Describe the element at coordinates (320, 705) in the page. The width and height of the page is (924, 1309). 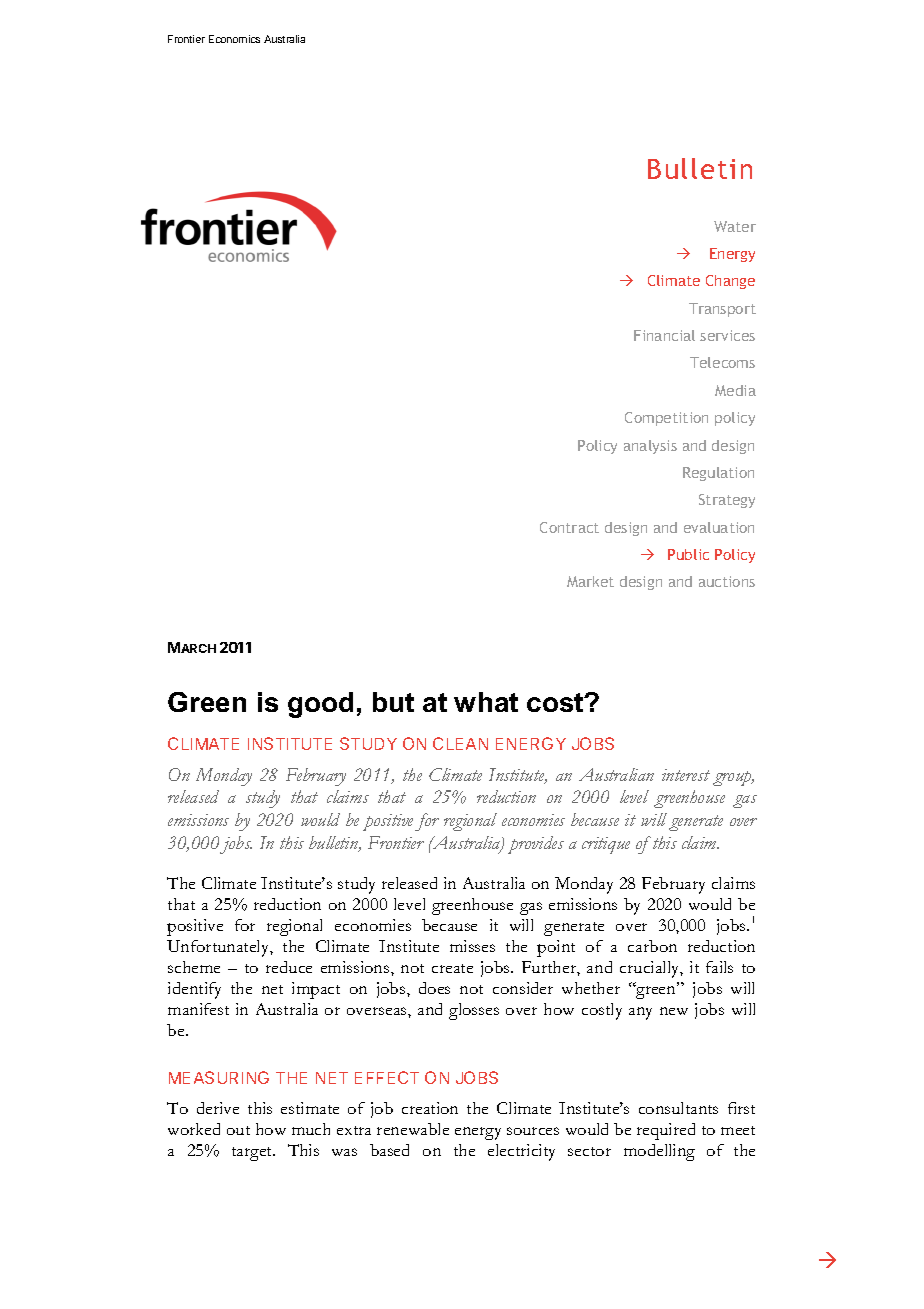
I see `good` at that location.
